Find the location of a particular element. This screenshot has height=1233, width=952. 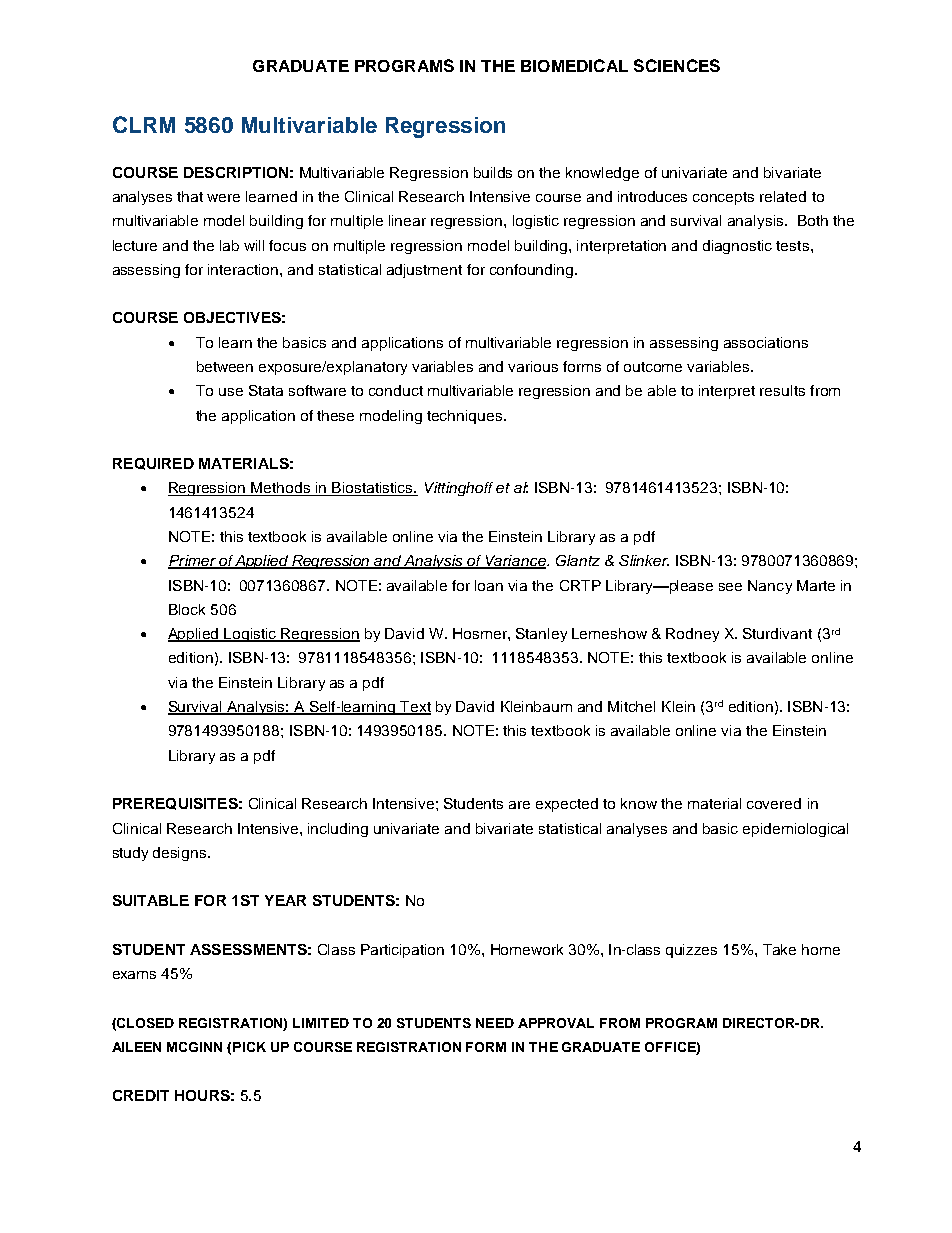

designs is located at coordinates (181, 854).
